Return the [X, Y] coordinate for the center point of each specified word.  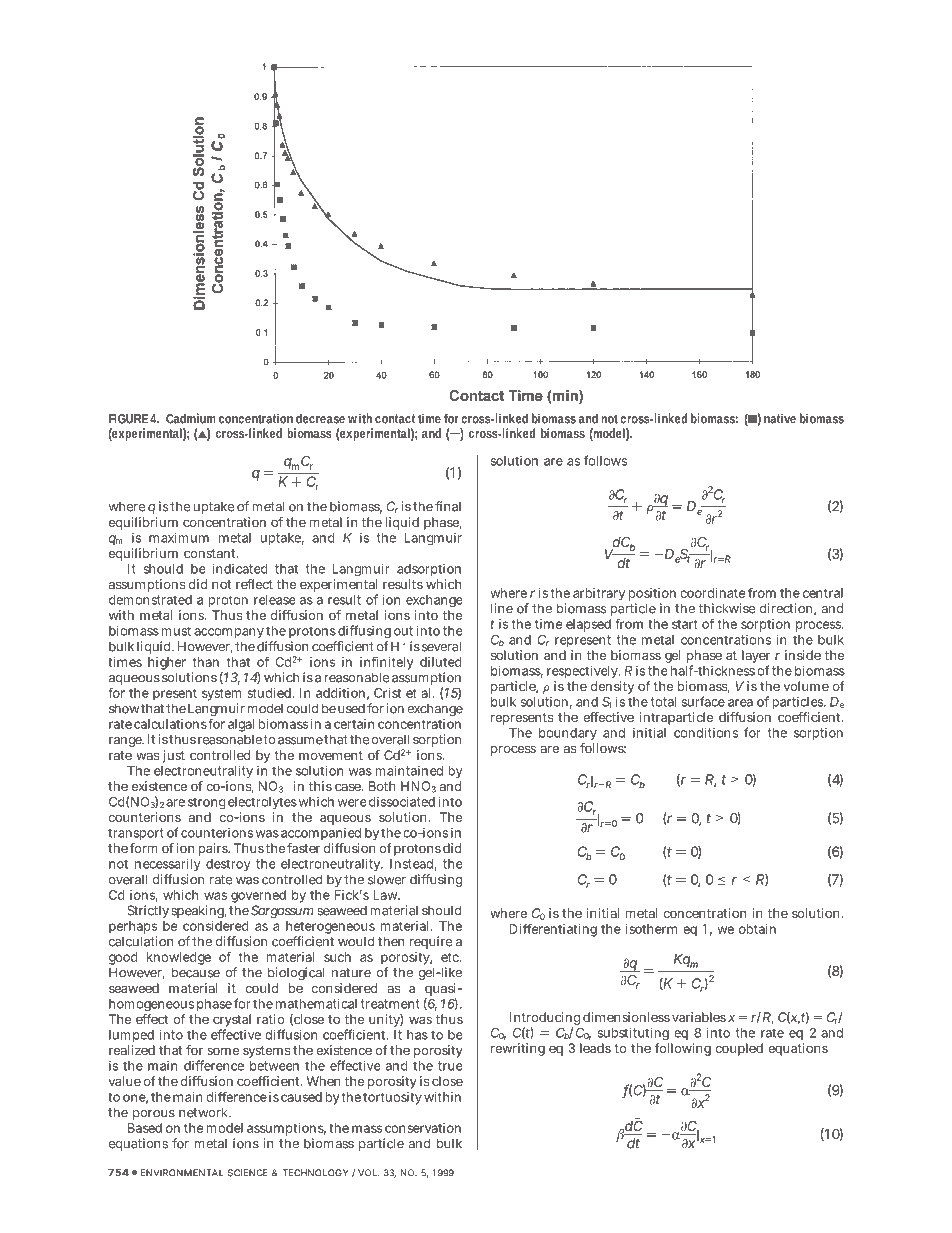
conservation [423, 1128]
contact [395, 419]
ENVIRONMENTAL [182, 1173]
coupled [739, 1049]
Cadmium [190, 418]
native [780, 418]
